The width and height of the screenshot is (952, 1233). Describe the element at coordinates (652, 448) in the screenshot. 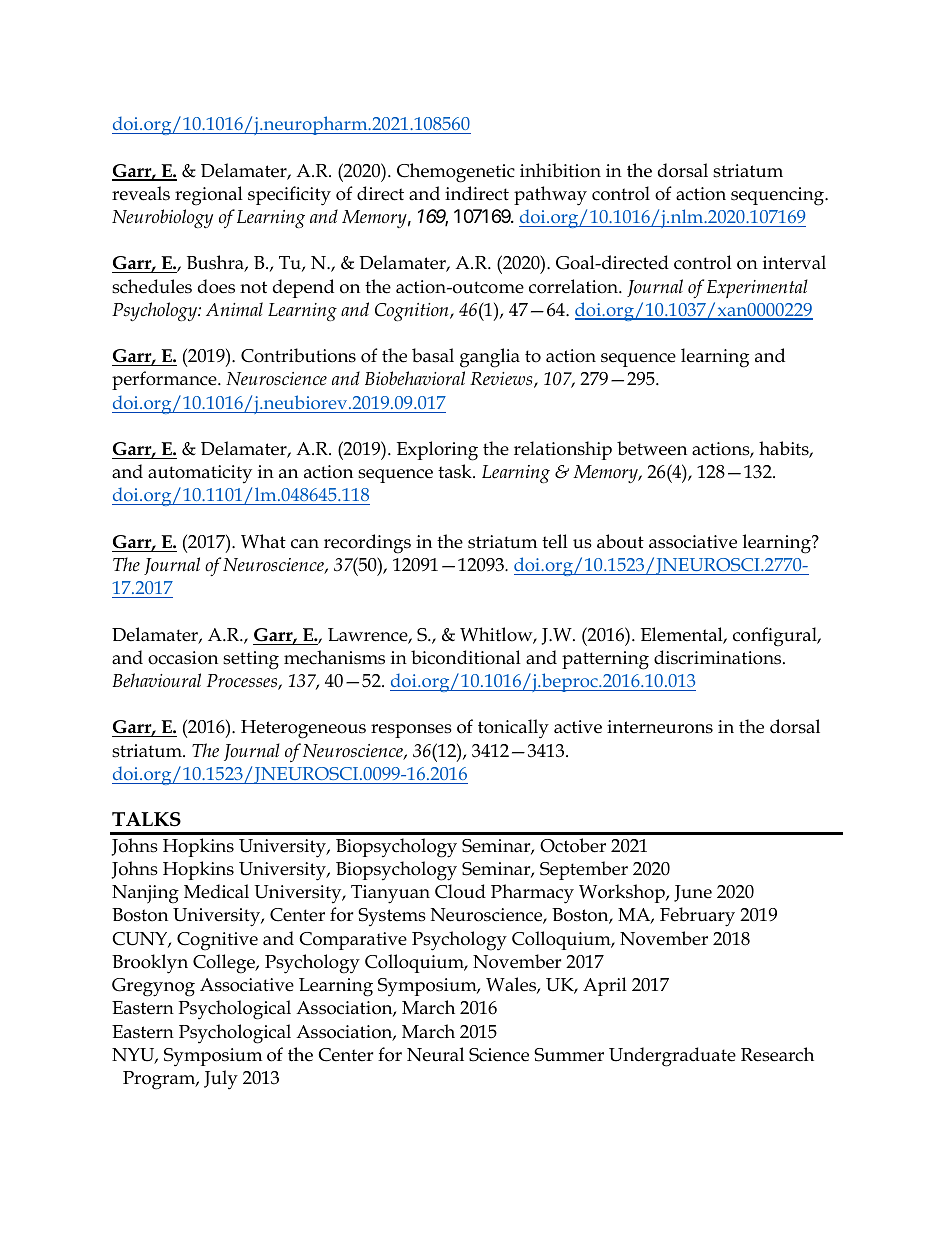

I see `between` at that location.
